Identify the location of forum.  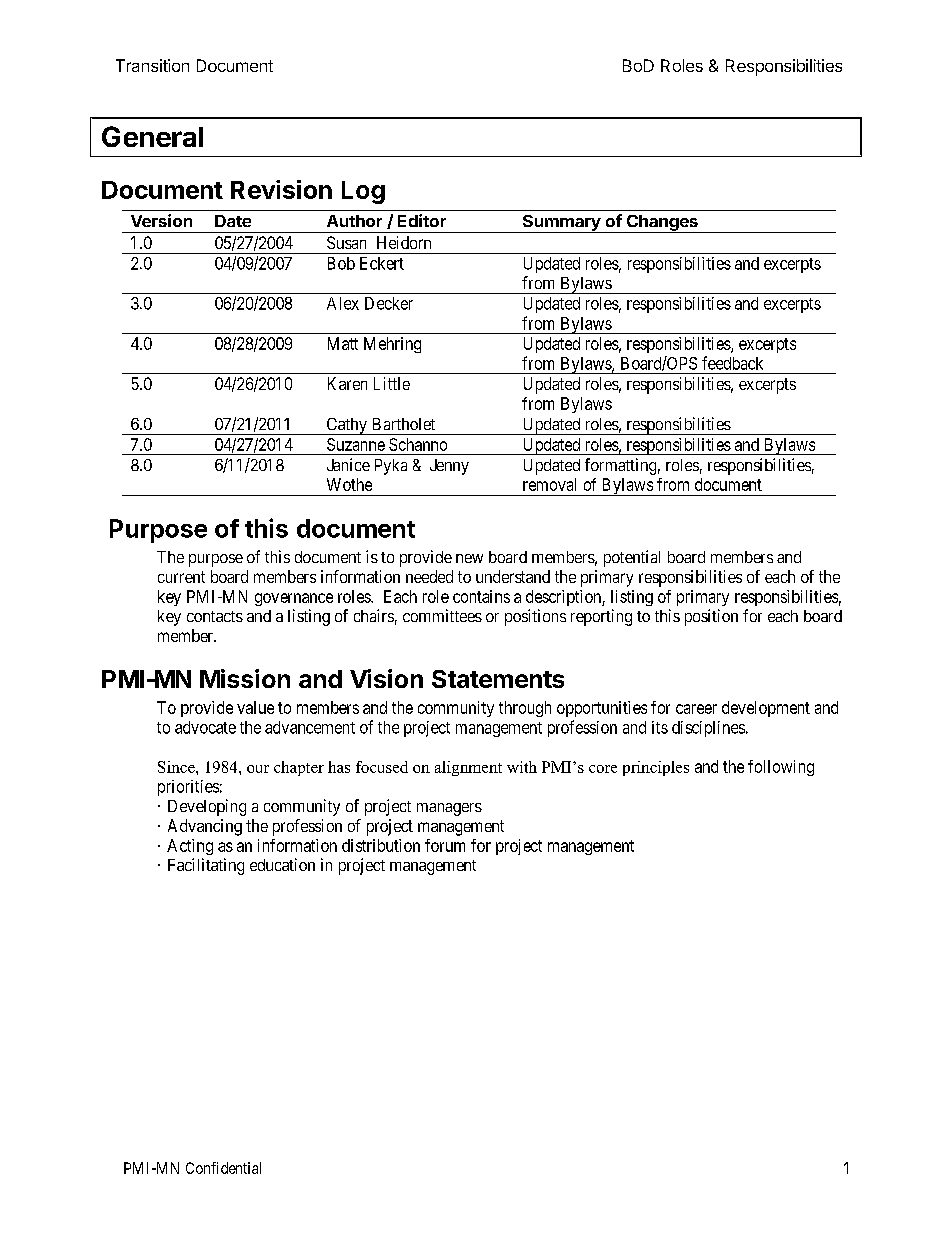
(445, 845).
